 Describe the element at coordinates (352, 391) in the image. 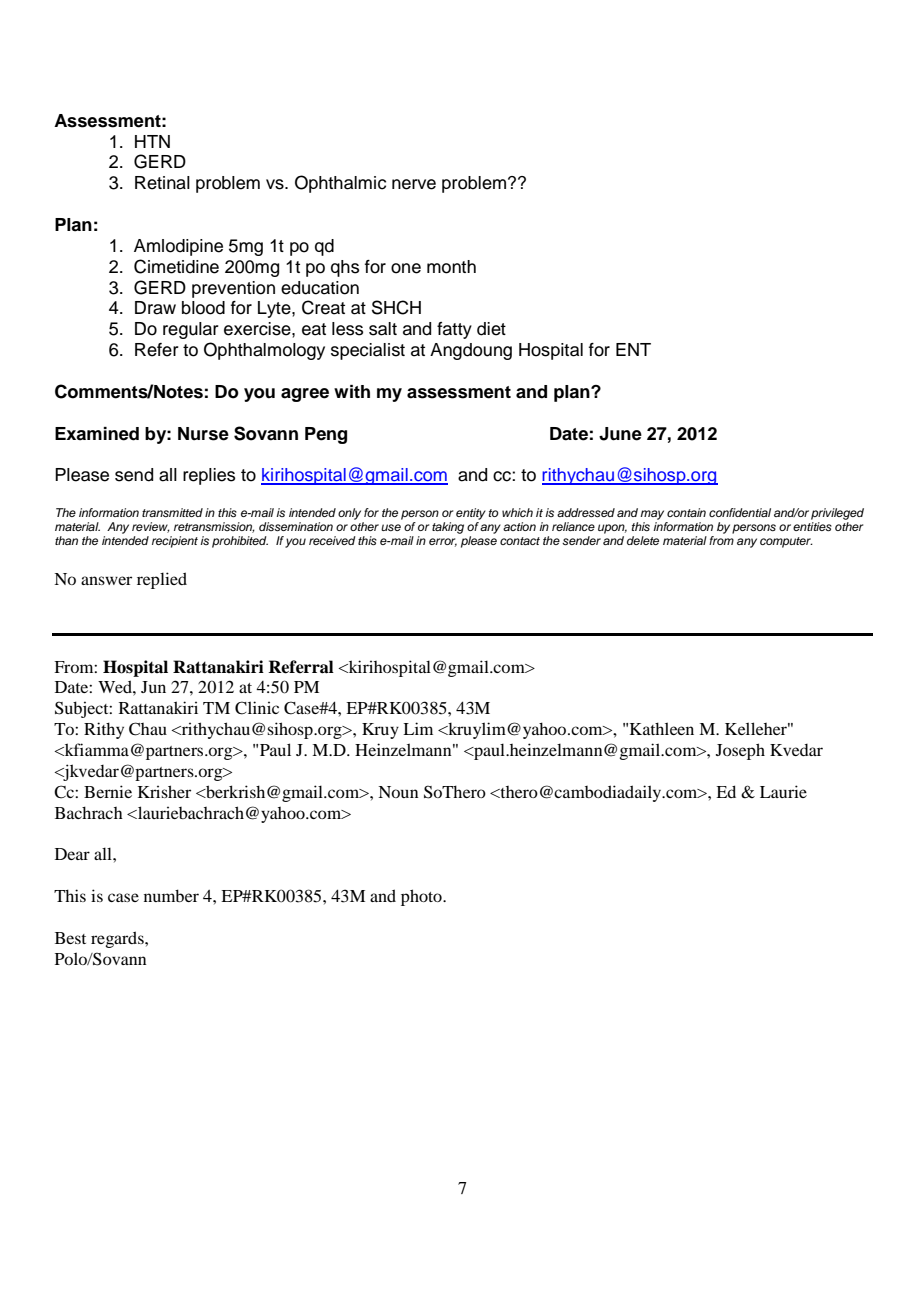

I see `with` at that location.
